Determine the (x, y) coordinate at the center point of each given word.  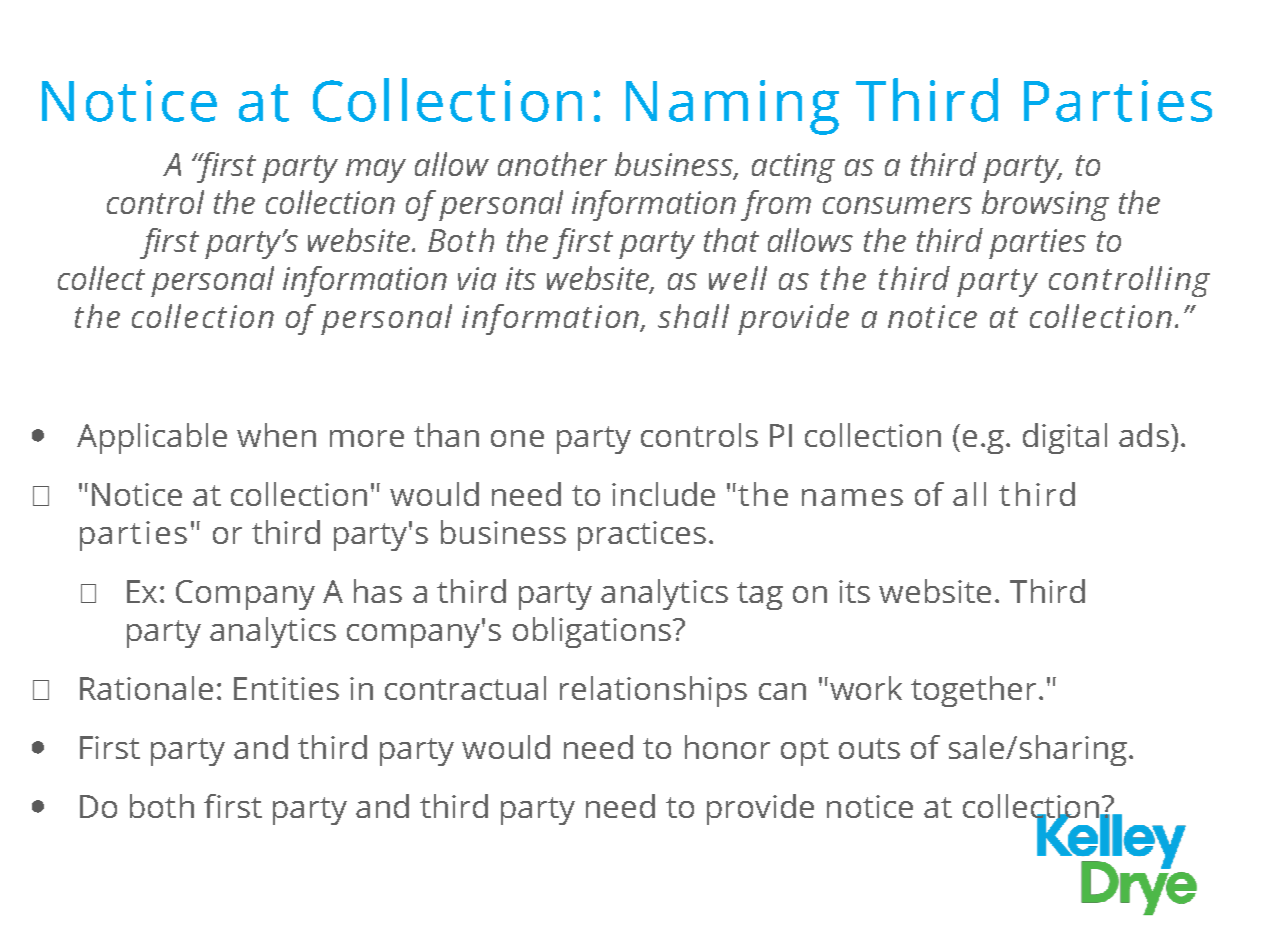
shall (693, 316)
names (852, 497)
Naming (732, 107)
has (378, 591)
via (477, 278)
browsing (1045, 205)
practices (642, 536)
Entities (286, 688)
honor (727, 747)
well (738, 278)
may (376, 171)
